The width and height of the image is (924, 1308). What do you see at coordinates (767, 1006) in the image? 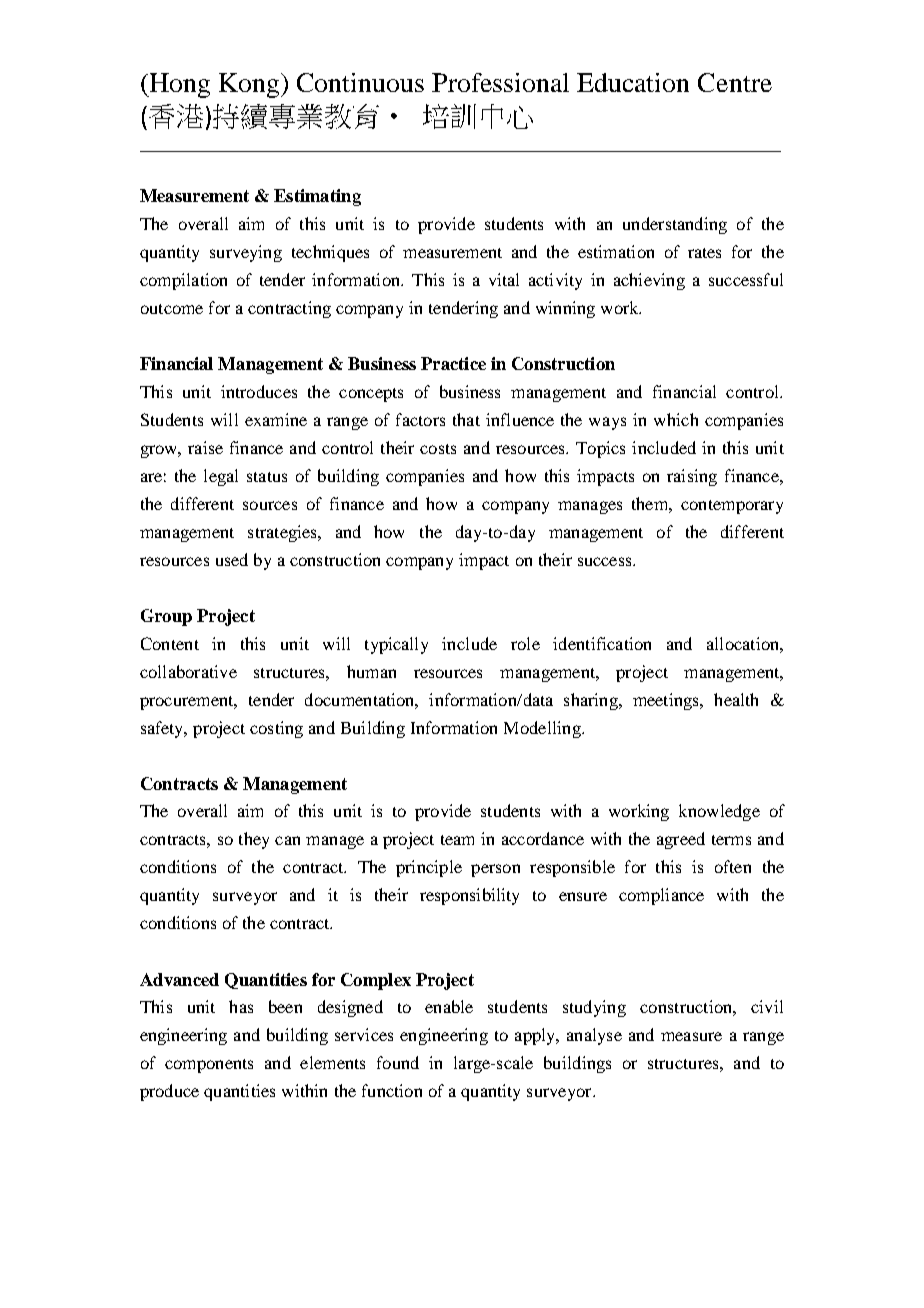
I see `civil` at bounding box center [767, 1006].
